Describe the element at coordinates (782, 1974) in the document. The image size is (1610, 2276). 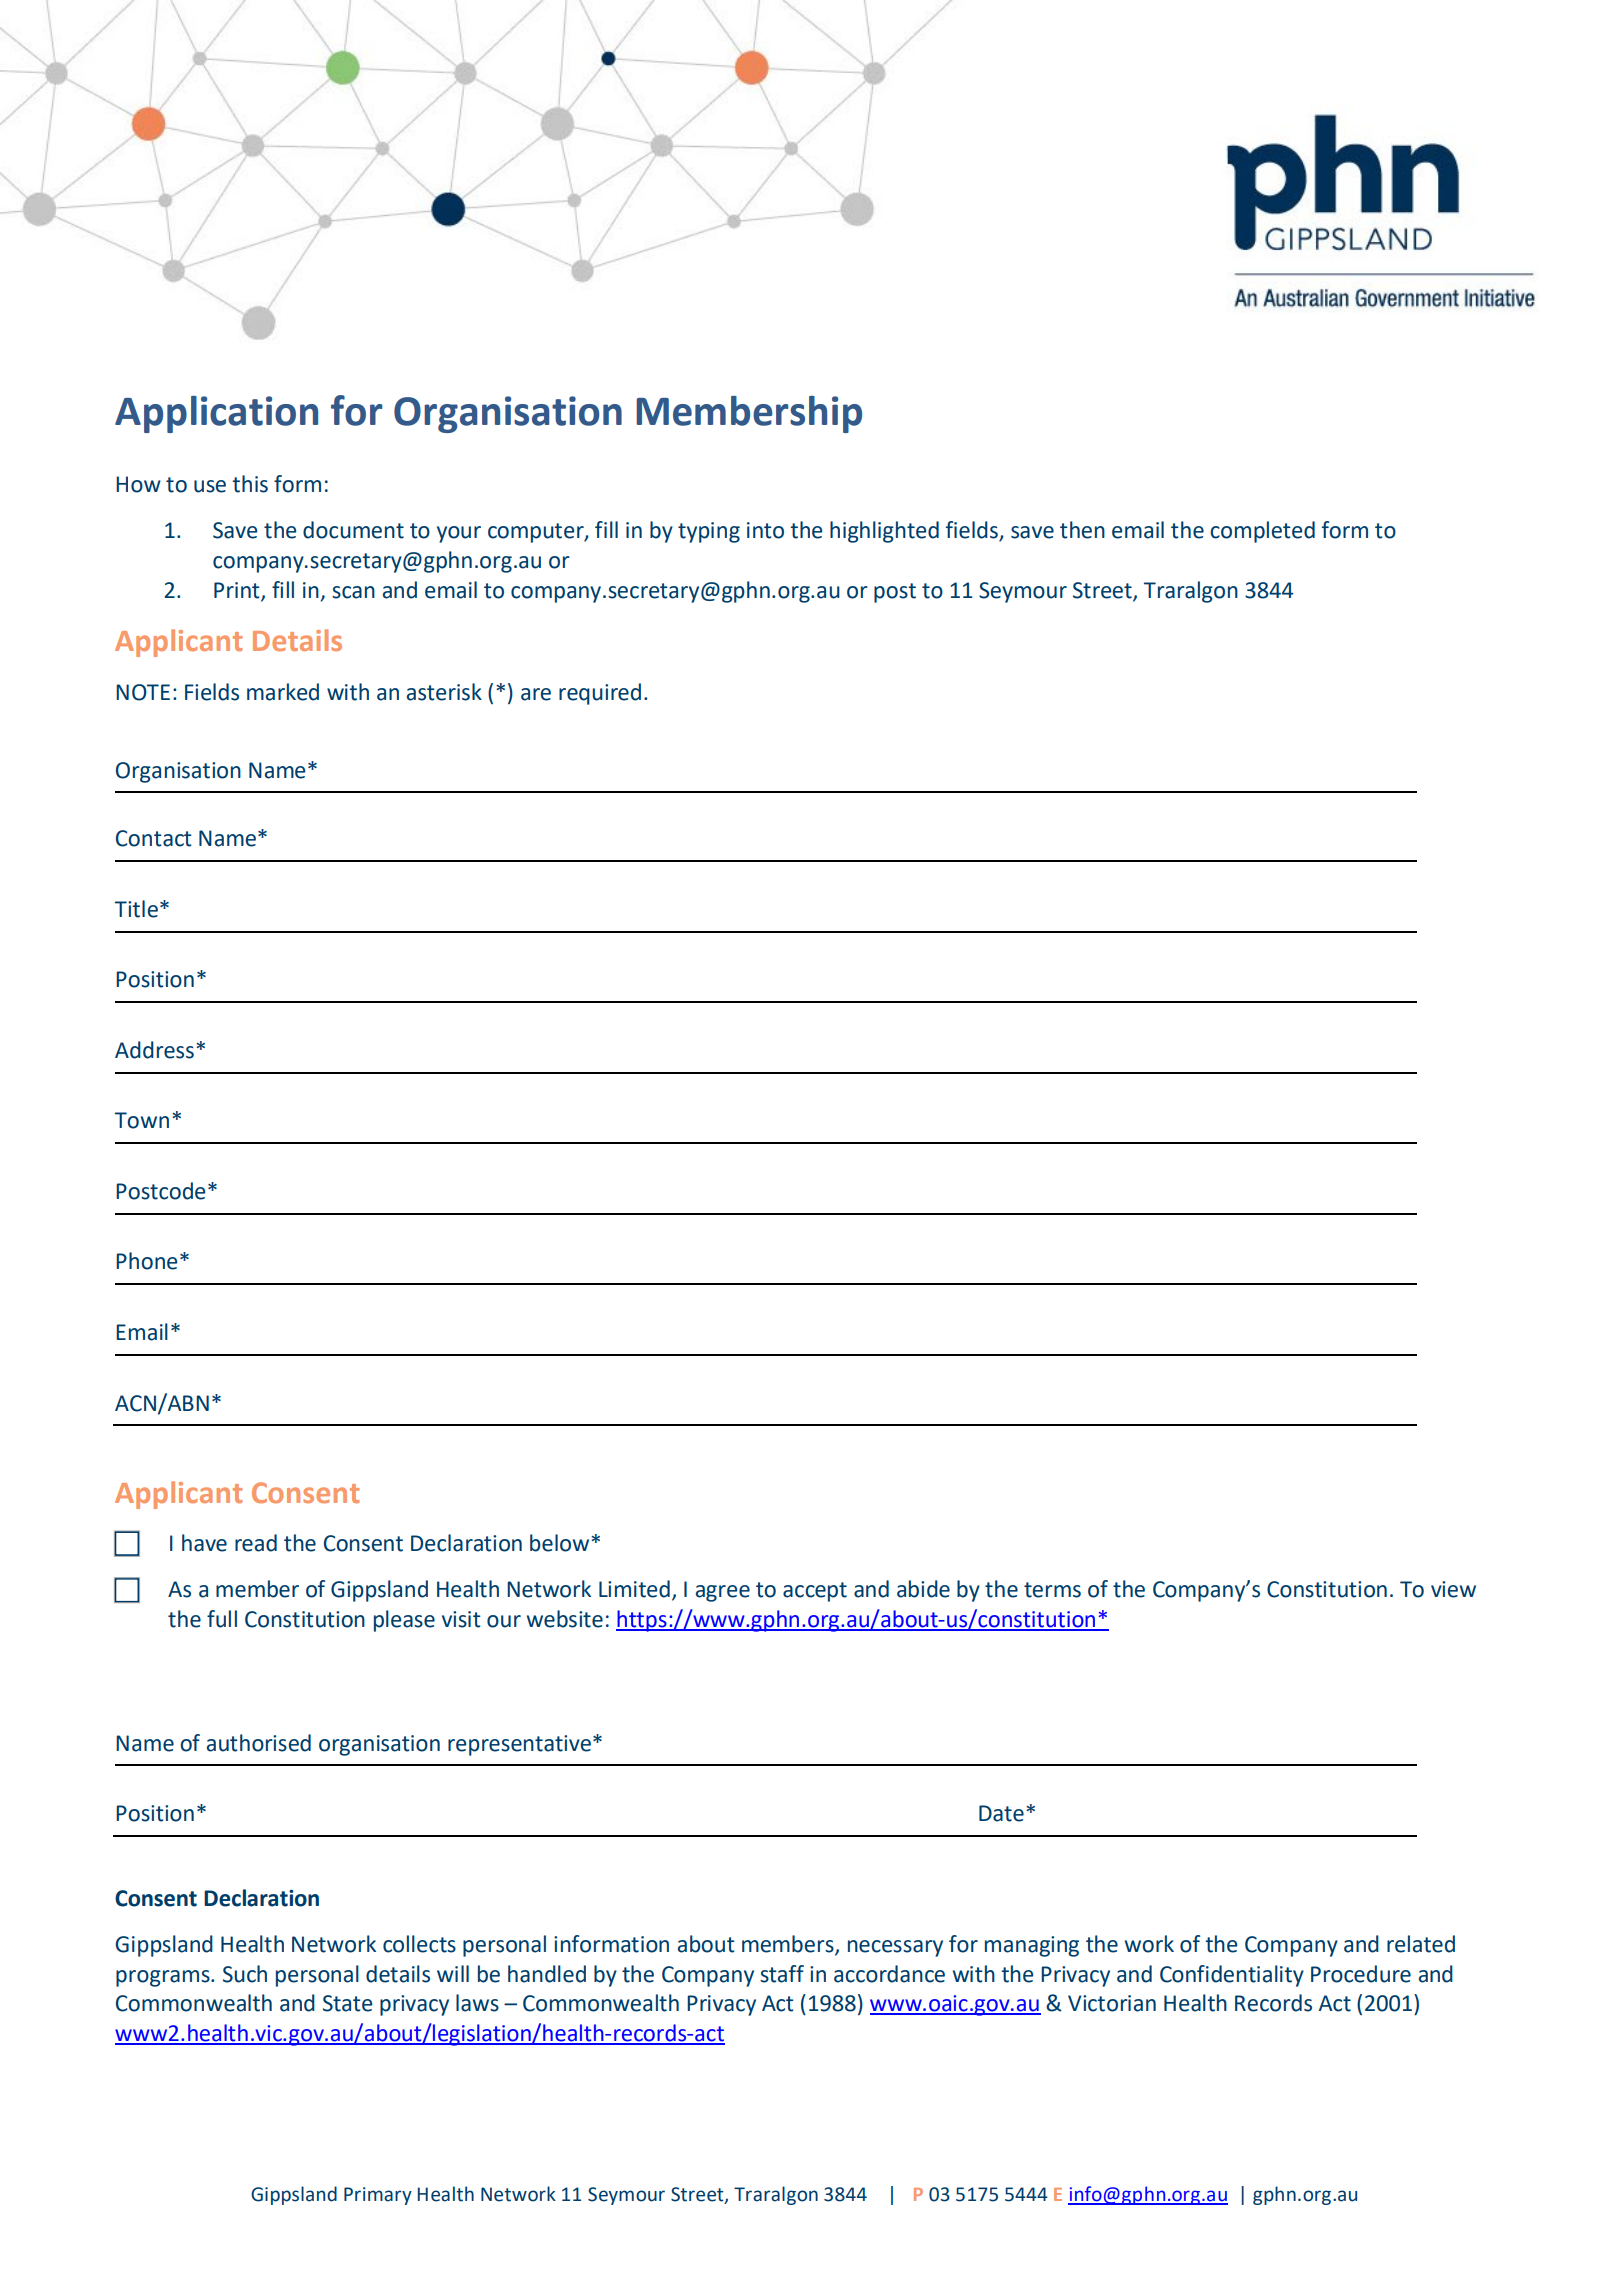
I see `staff` at that location.
